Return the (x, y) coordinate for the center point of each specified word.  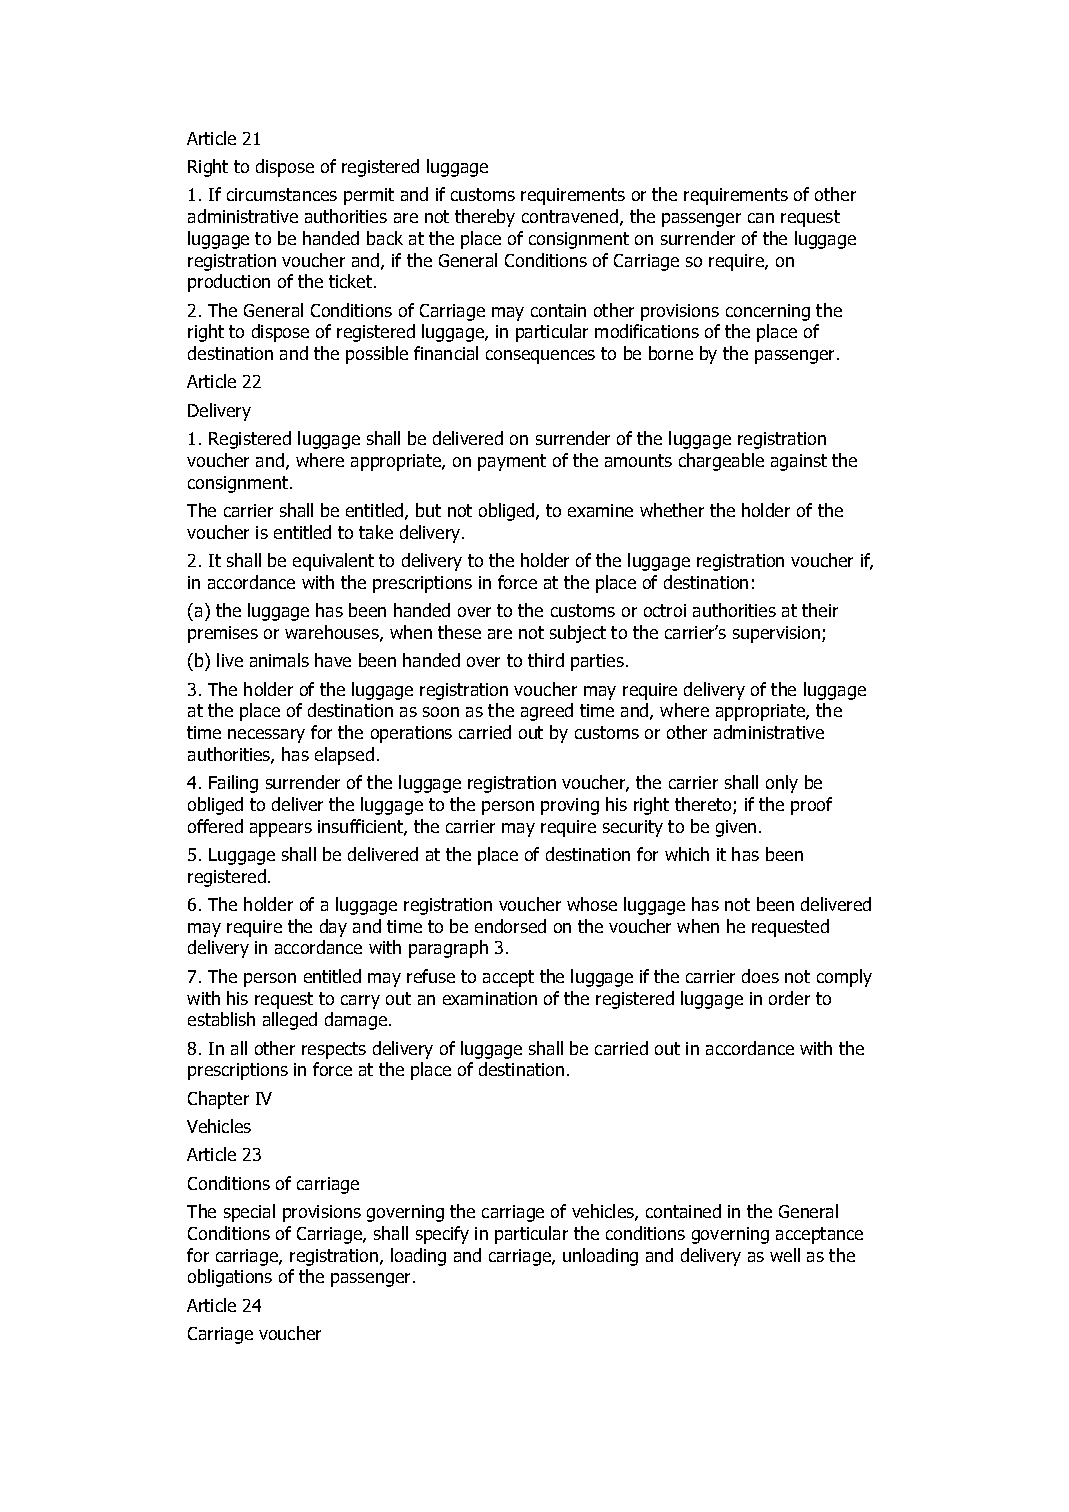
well (785, 1255)
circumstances (282, 194)
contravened (570, 216)
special (249, 1213)
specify (442, 1235)
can (761, 218)
